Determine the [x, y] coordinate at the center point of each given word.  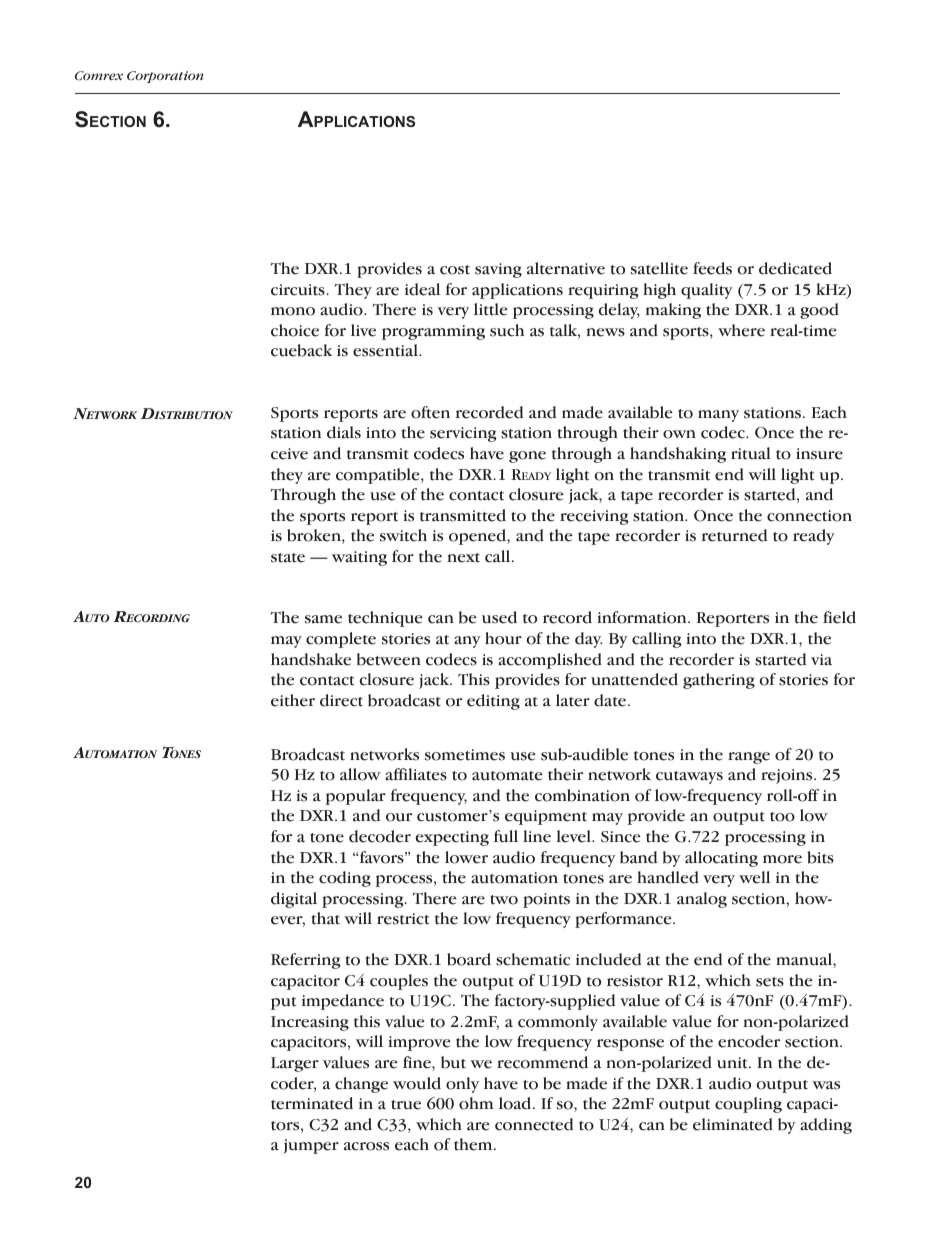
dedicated [795, 268]
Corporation [165, 77]
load [516, 1103]
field [839, 617]
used [499, 617]
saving [498, 270]
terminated [312, 1103]
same [323, 619]
